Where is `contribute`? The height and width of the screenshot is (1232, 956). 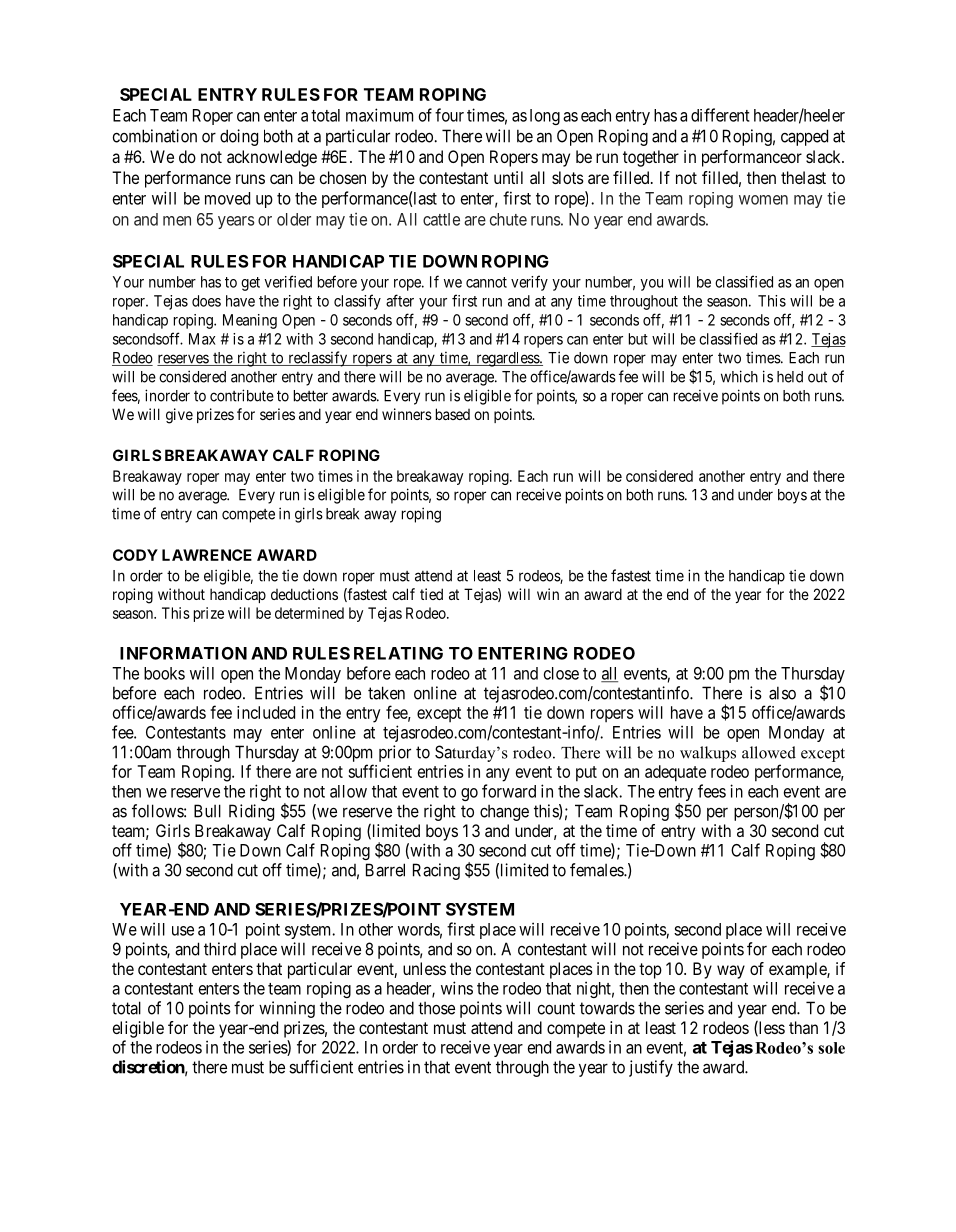
contribute is located at coordinates (242, 395).
